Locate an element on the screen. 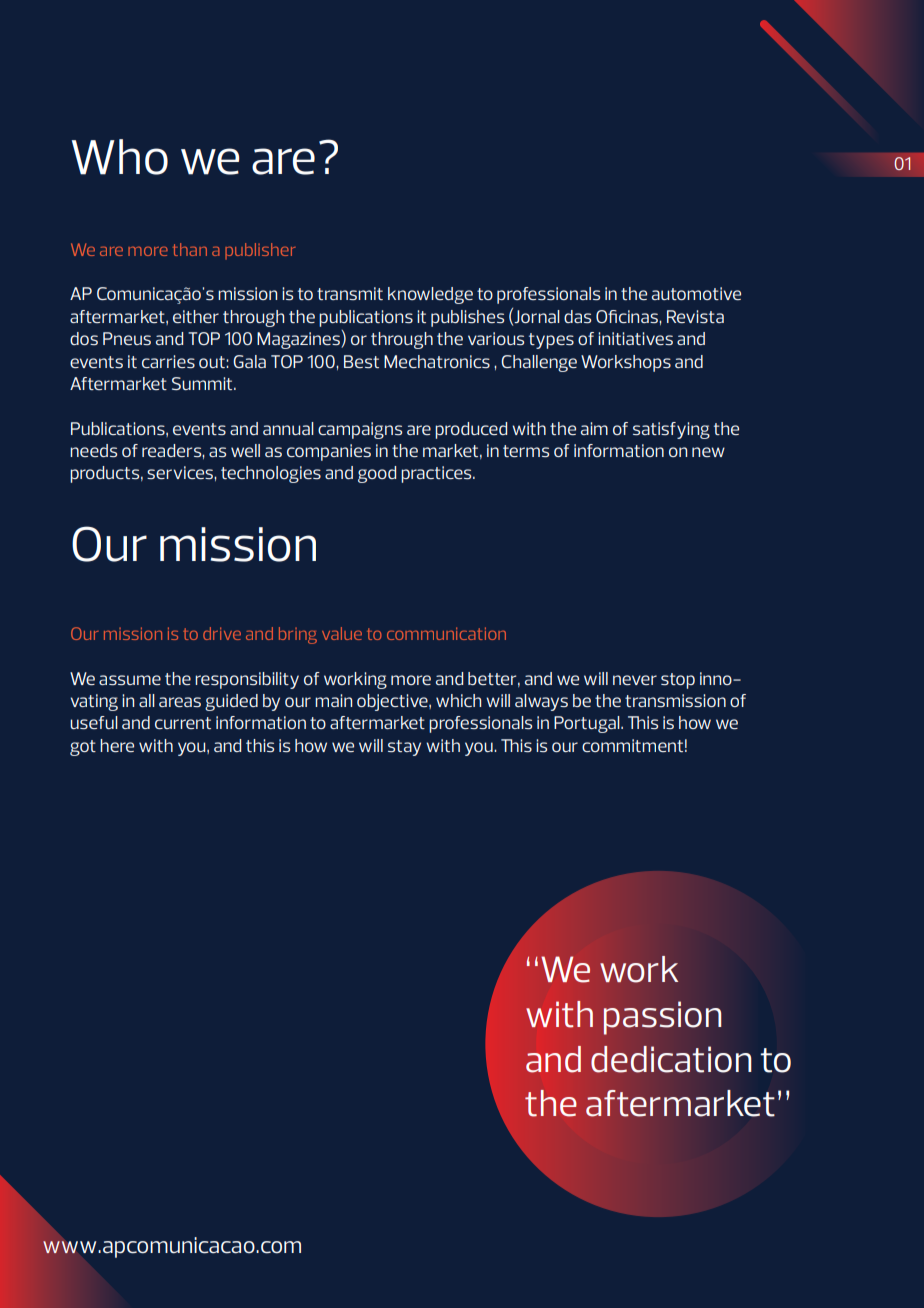 Image resolution: width=924 pixels, height=1308 pixels. passion is located at coordinates (662, 1018).
